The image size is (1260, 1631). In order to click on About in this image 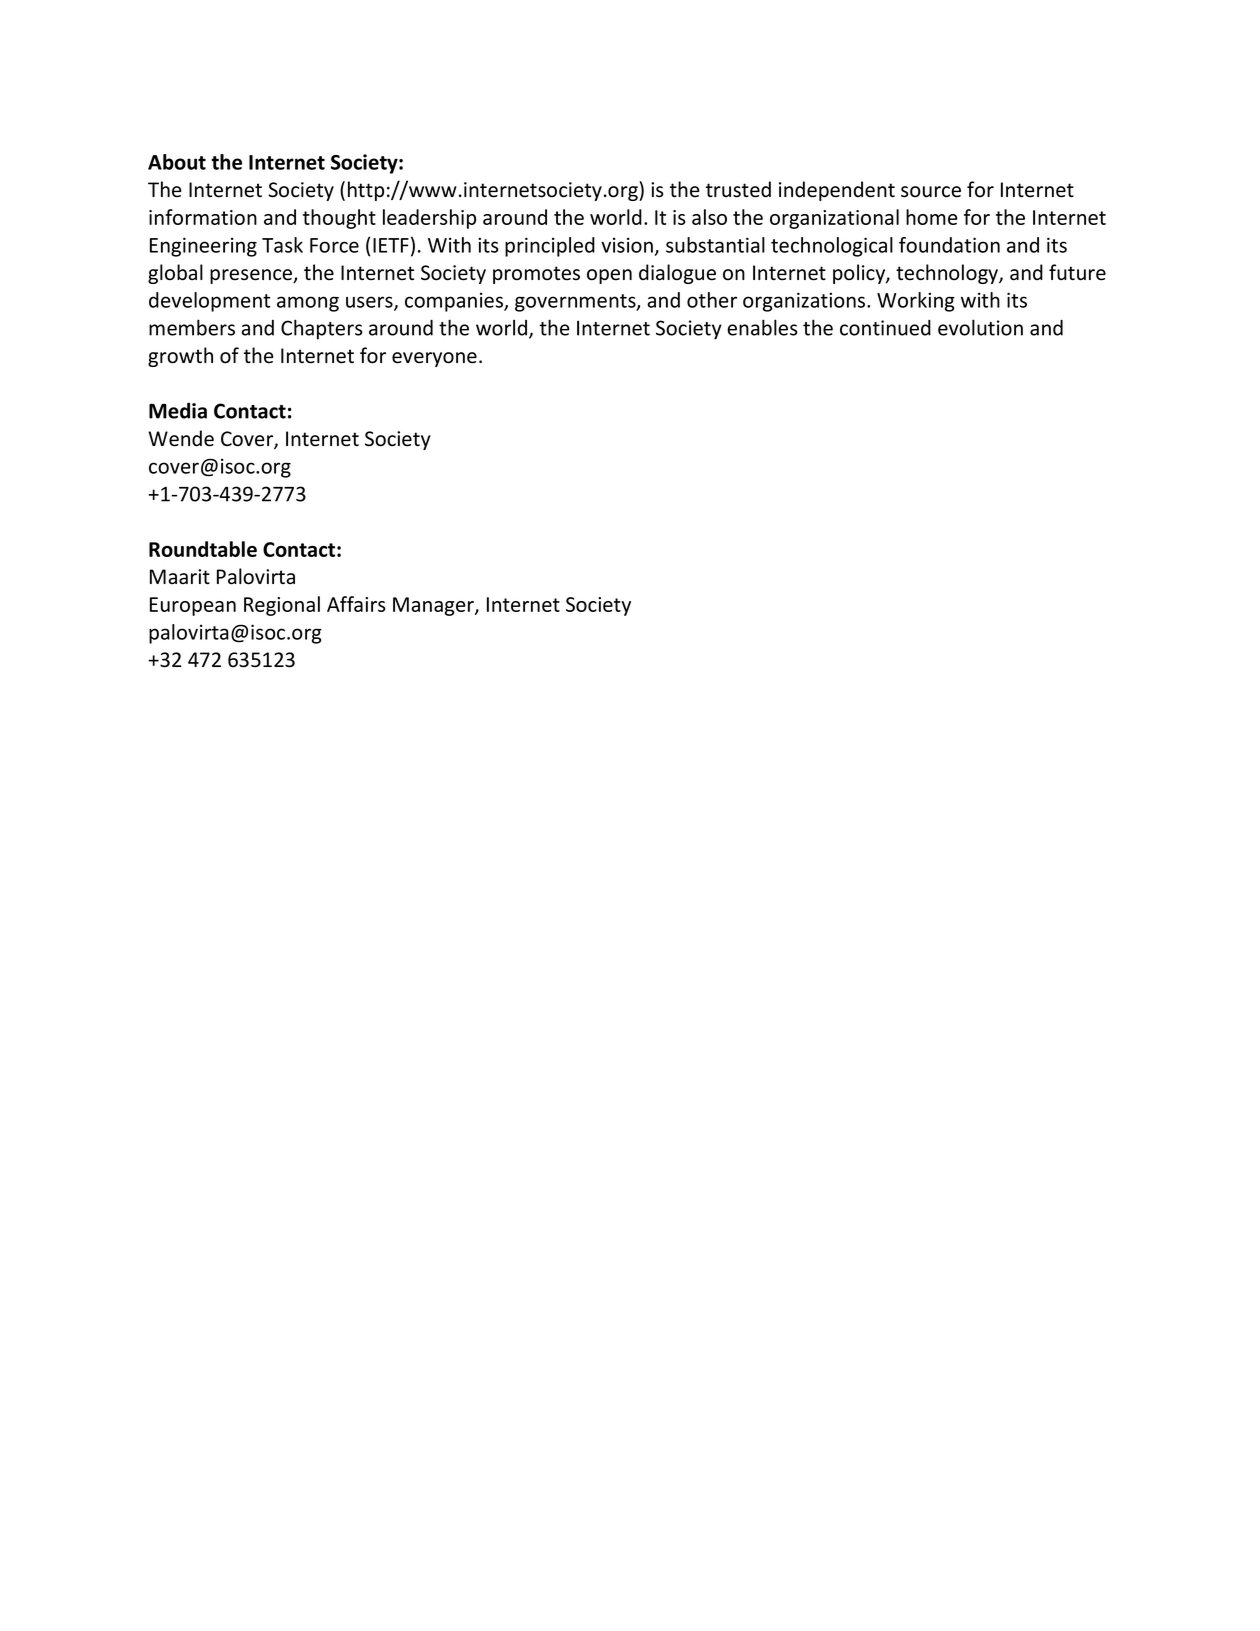, I will do `click(177, 162)`.
